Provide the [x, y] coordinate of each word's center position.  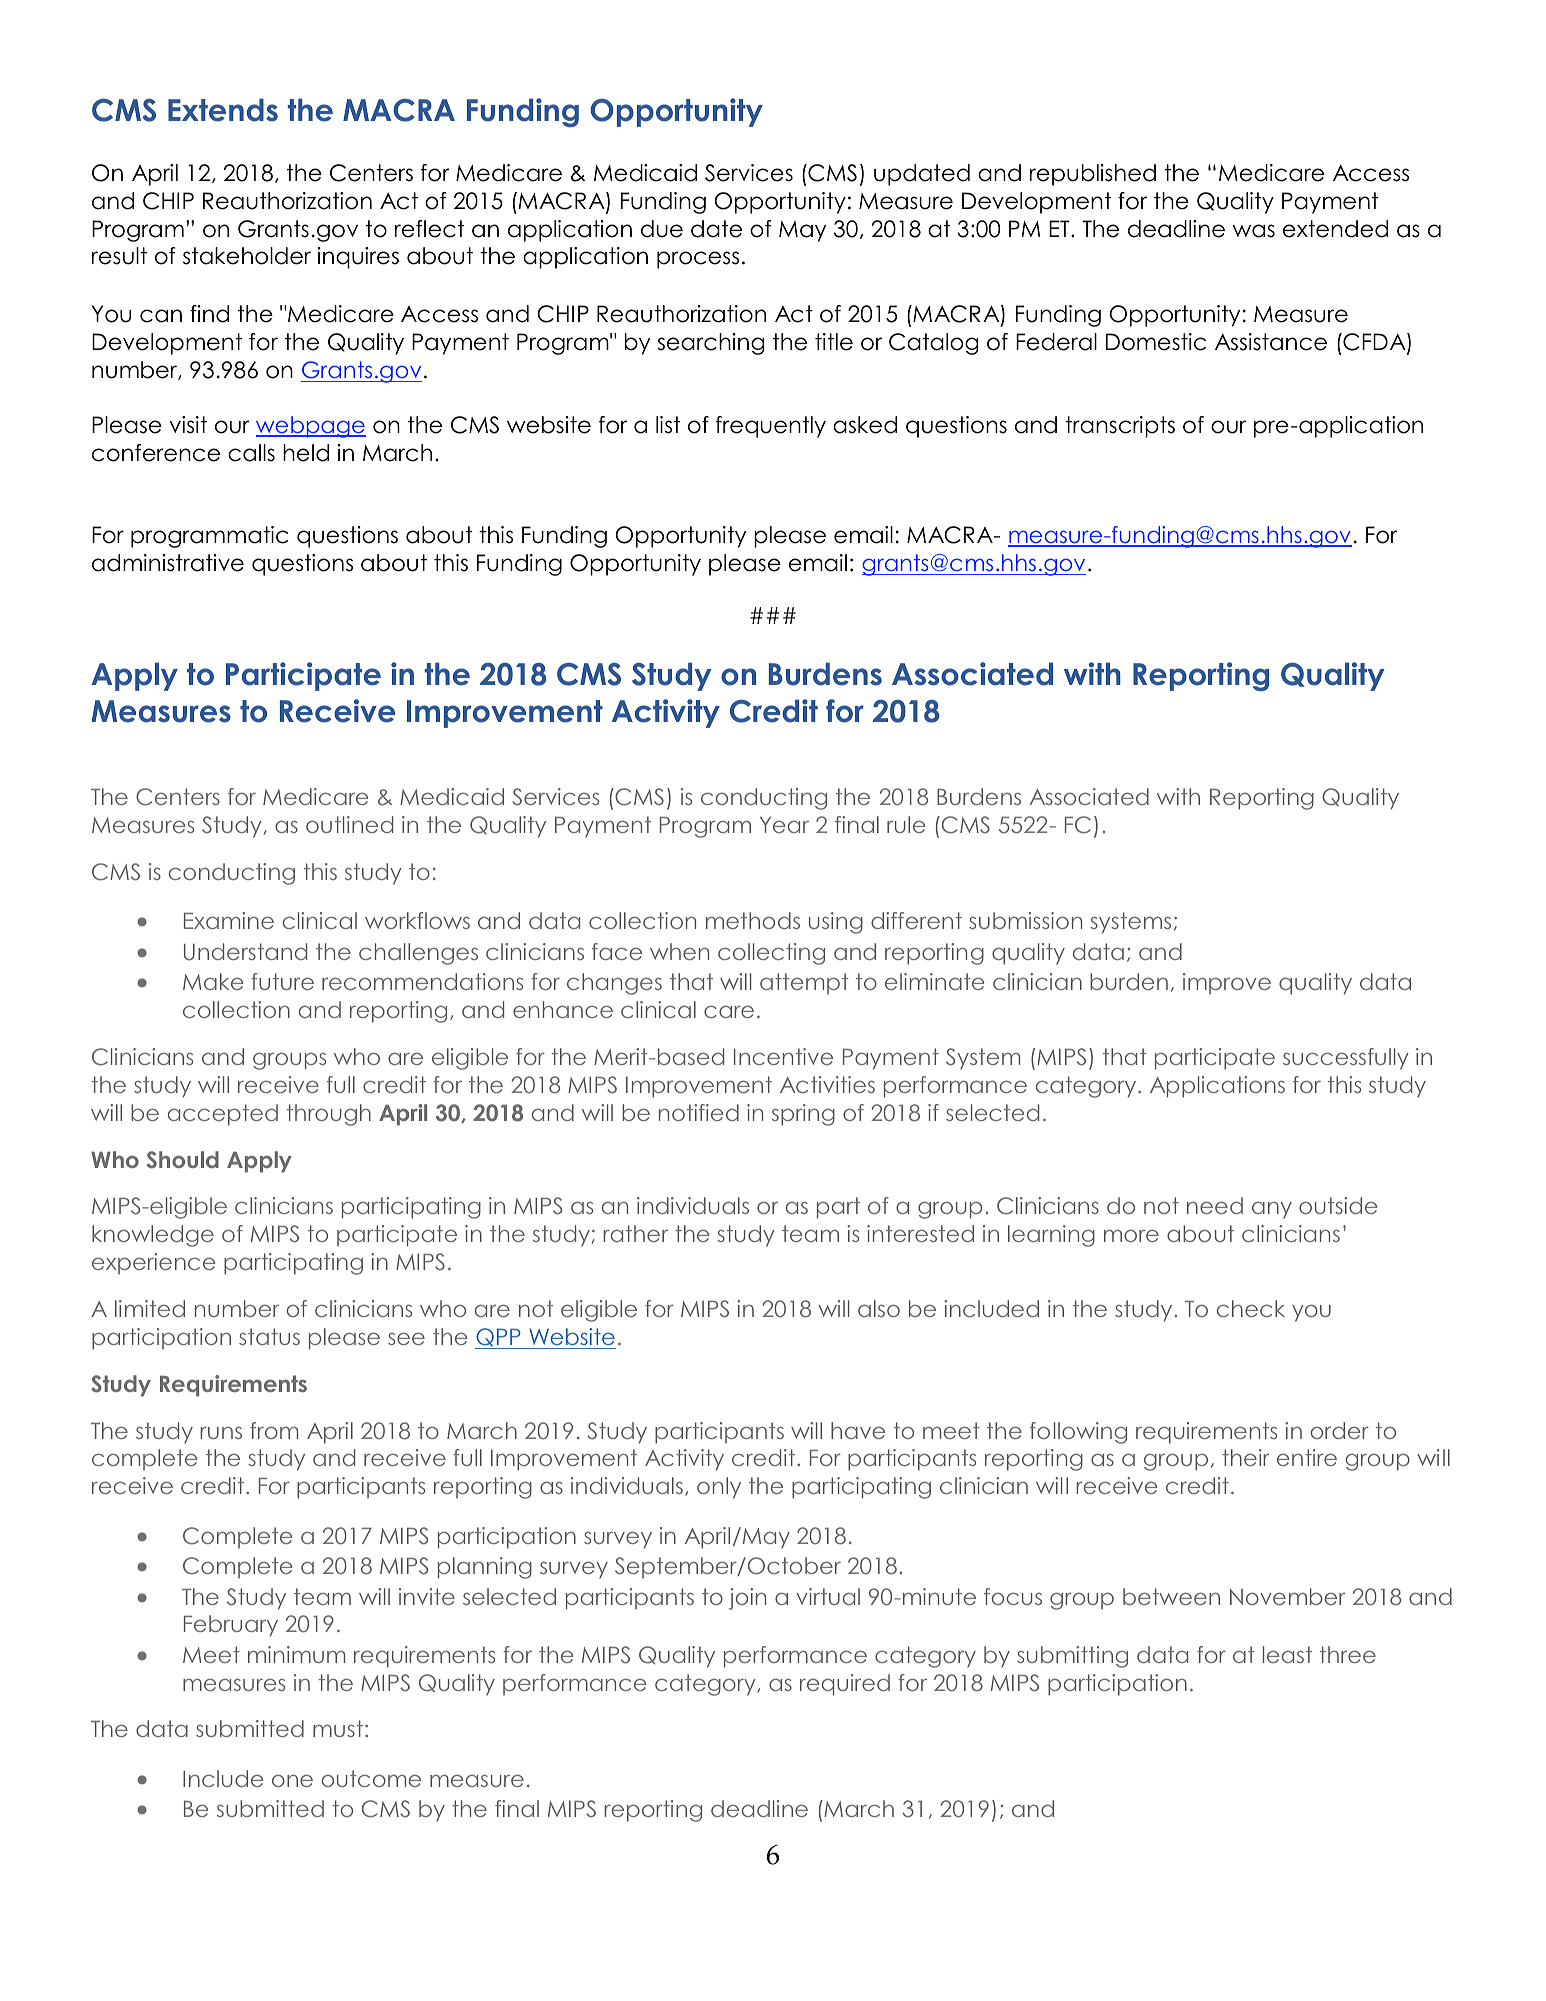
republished [1093, 175]
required [845, 1685]
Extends [223, 110]
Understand [245, 952]
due [662, 229]
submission [1025, 920]
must [338, 1728]
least [1287, 1654]
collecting [771, 954]
